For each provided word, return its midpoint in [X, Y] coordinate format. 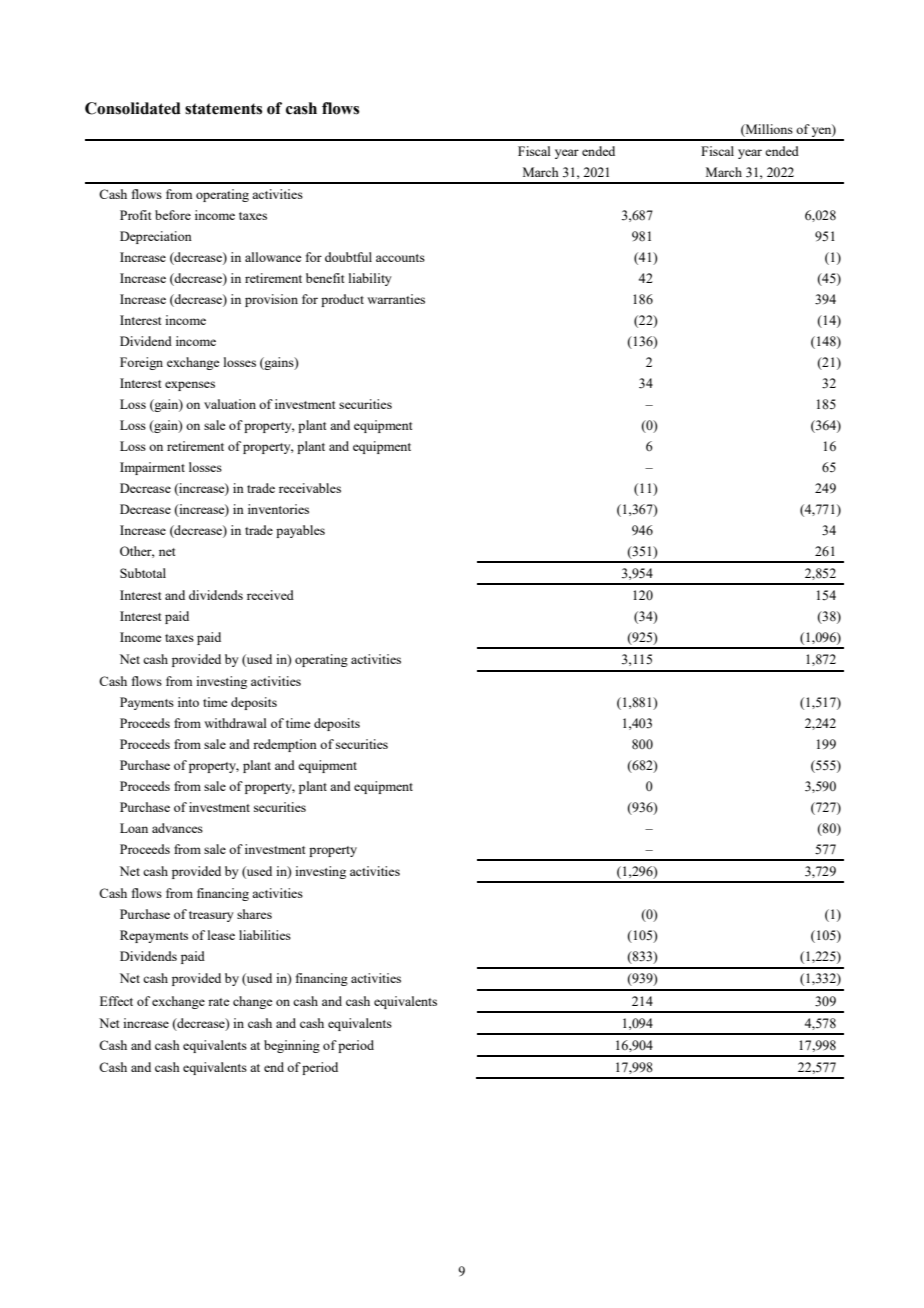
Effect [116, 1001]
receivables [310, 488]
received [270, 595]
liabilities [265, 935]
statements [223, 109]
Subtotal [143, 573]
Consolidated [133, 108]
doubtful [348, 257]
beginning [292, 1046]
